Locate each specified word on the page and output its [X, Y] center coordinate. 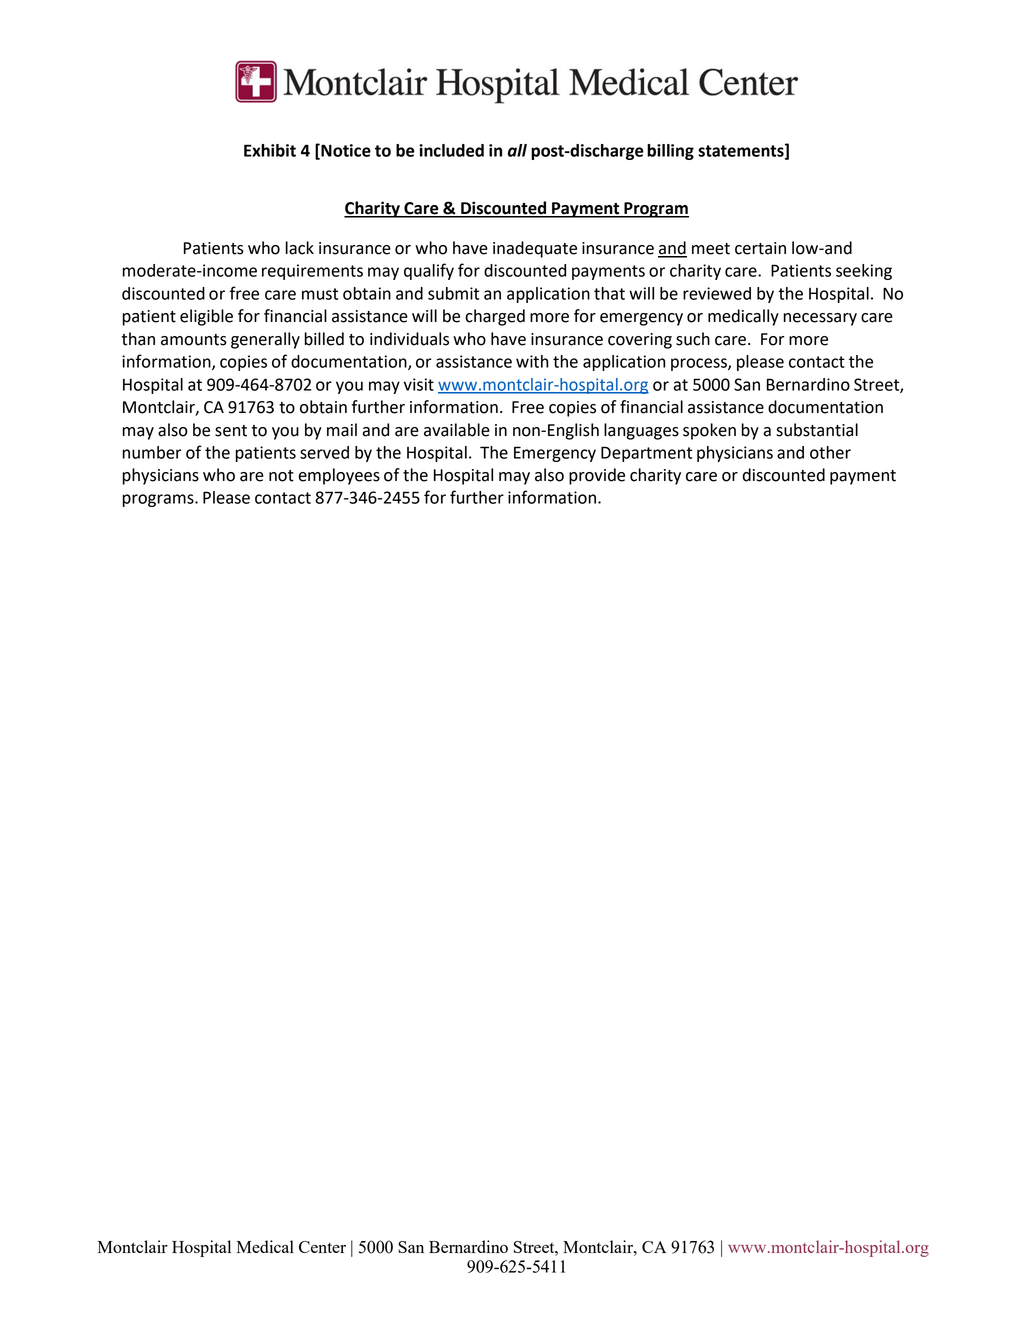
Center [322, 1247]
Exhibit [270, 150]
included [451, 150]
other [830, 452]
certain [760, 248]
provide [597, 476]
